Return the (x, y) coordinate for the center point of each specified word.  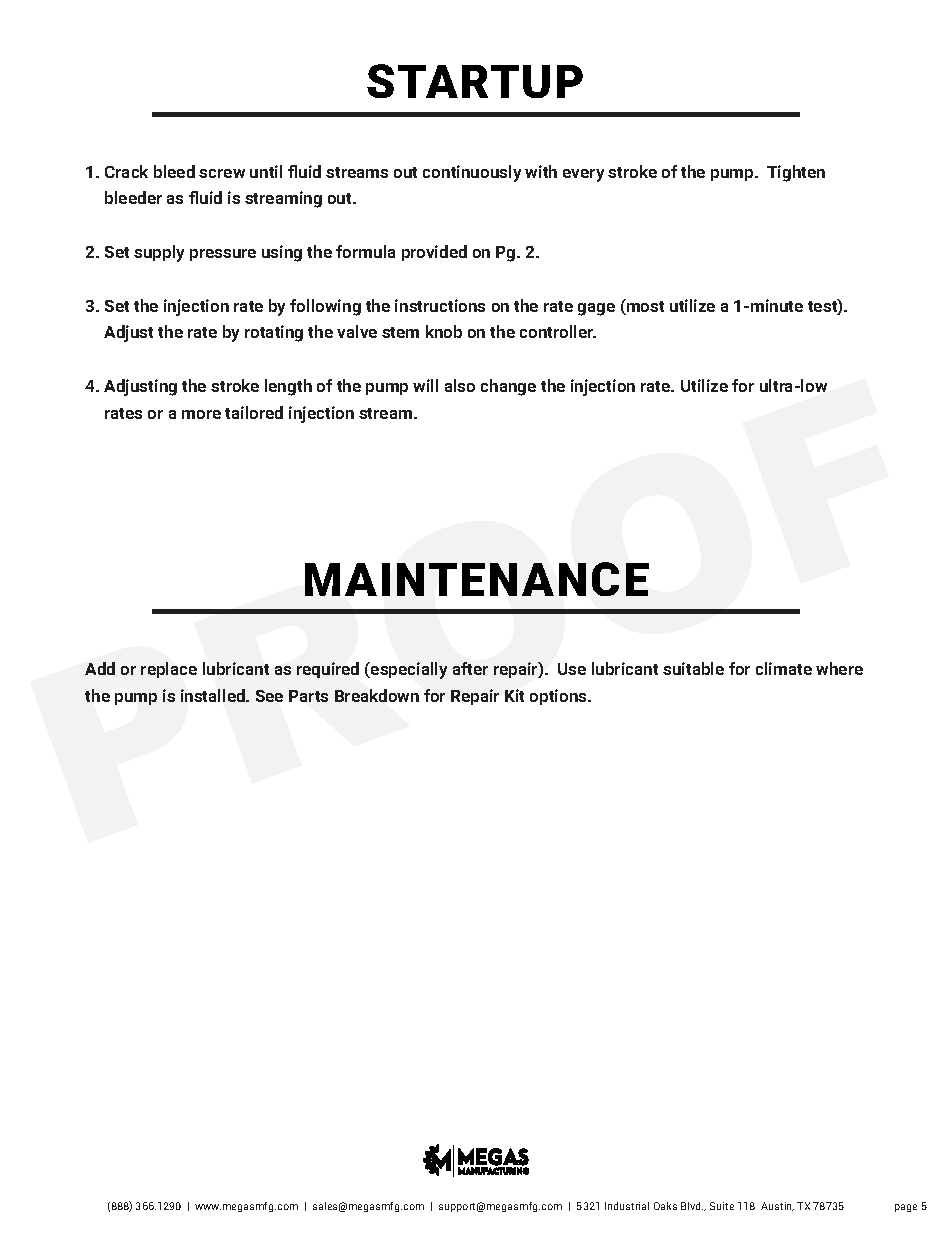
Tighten (796, 173)
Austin (777, 1206)
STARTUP (475, 81)
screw (222, 173)
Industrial (627, 1206)
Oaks (665, 1206)
